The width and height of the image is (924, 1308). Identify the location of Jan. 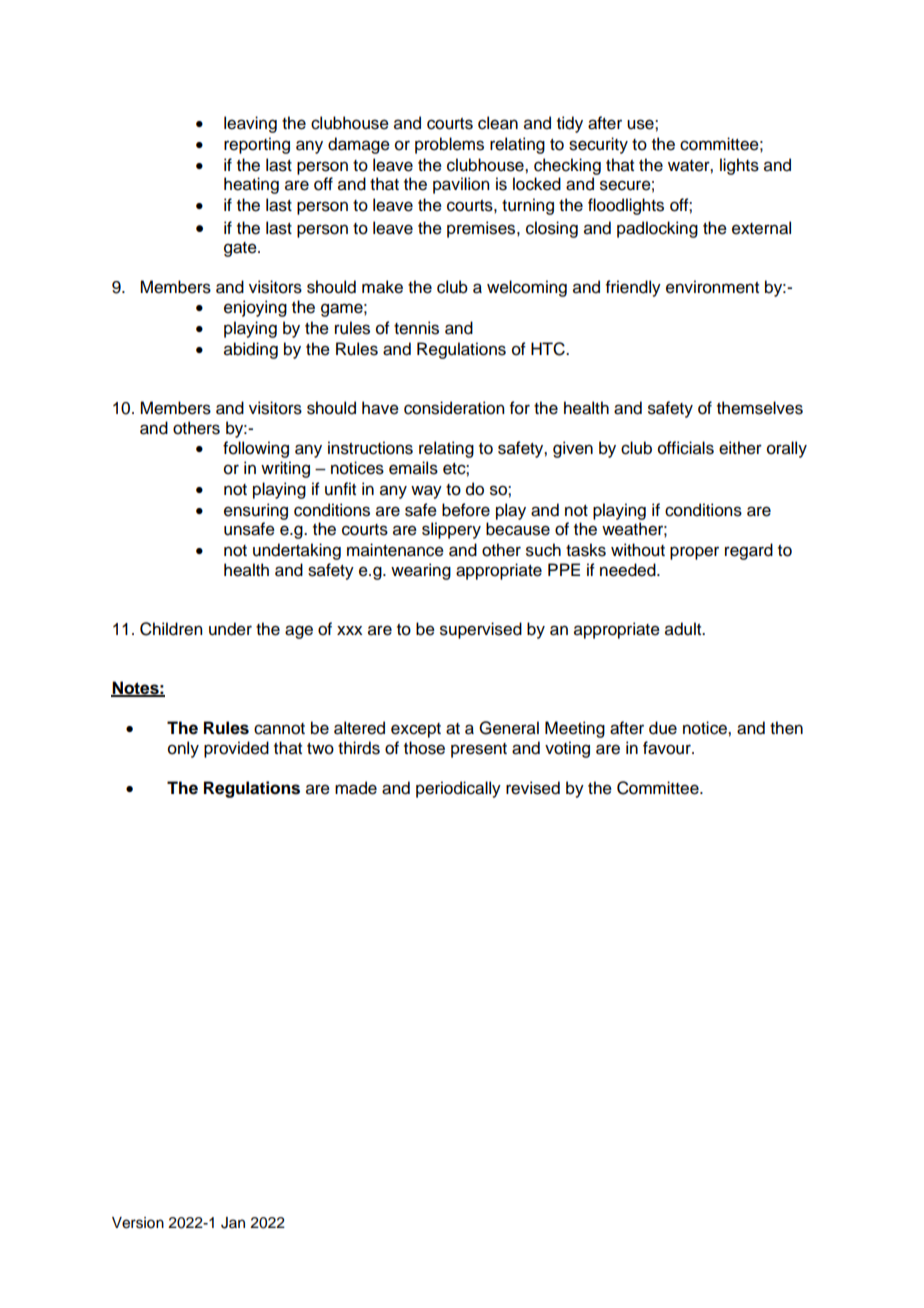
(233, 1223).
